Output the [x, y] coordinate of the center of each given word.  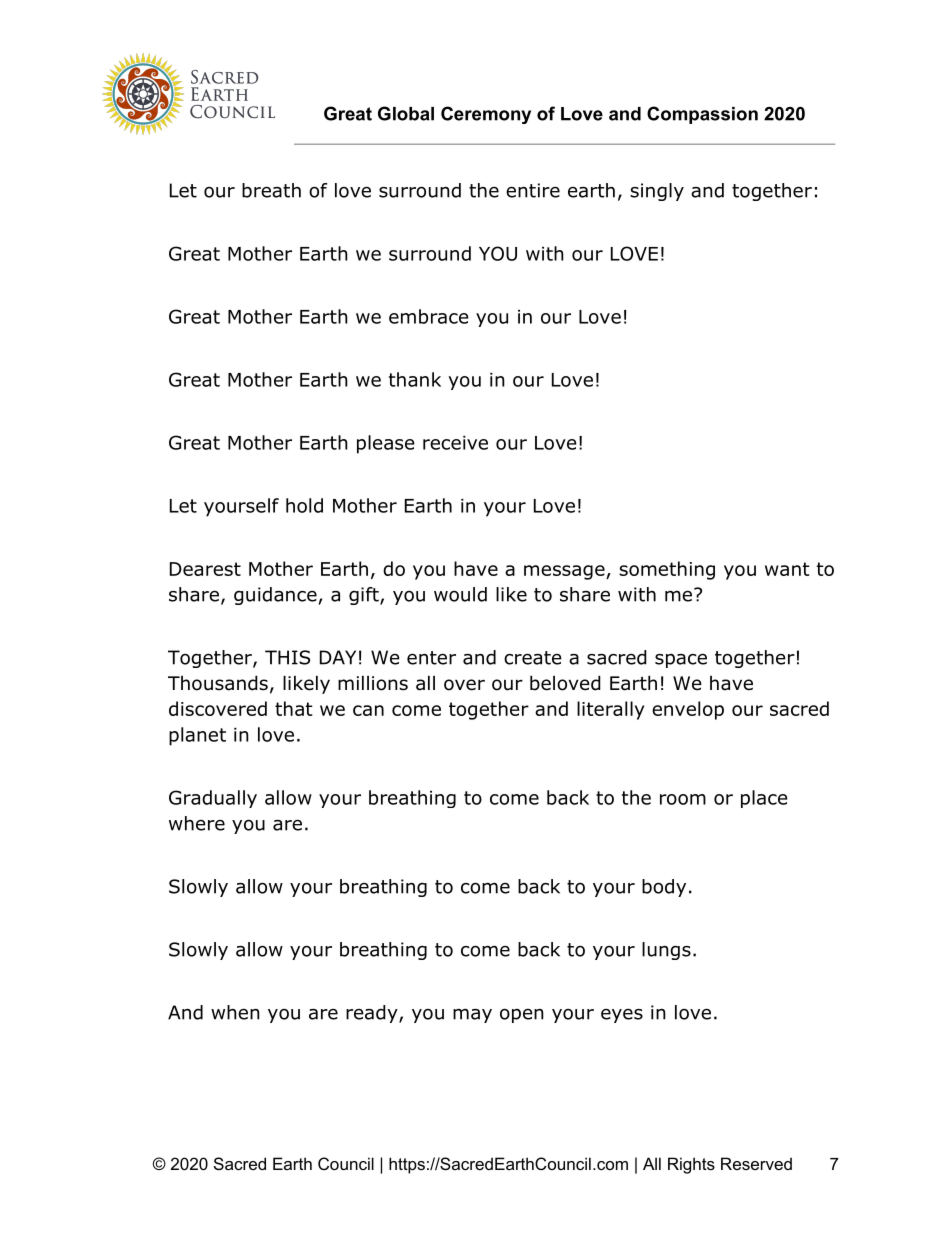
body [664, 888]
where [197, 823]
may [472, 1015]
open [522, 1015]
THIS [287, 657]
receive [455, 443]
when [235, 1012]
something [667, 570]
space [681, 660]
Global [406, 113]
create [533, 658]
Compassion [702, 115]
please [386, 444]
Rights [691, 1165]
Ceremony [486, 115]
